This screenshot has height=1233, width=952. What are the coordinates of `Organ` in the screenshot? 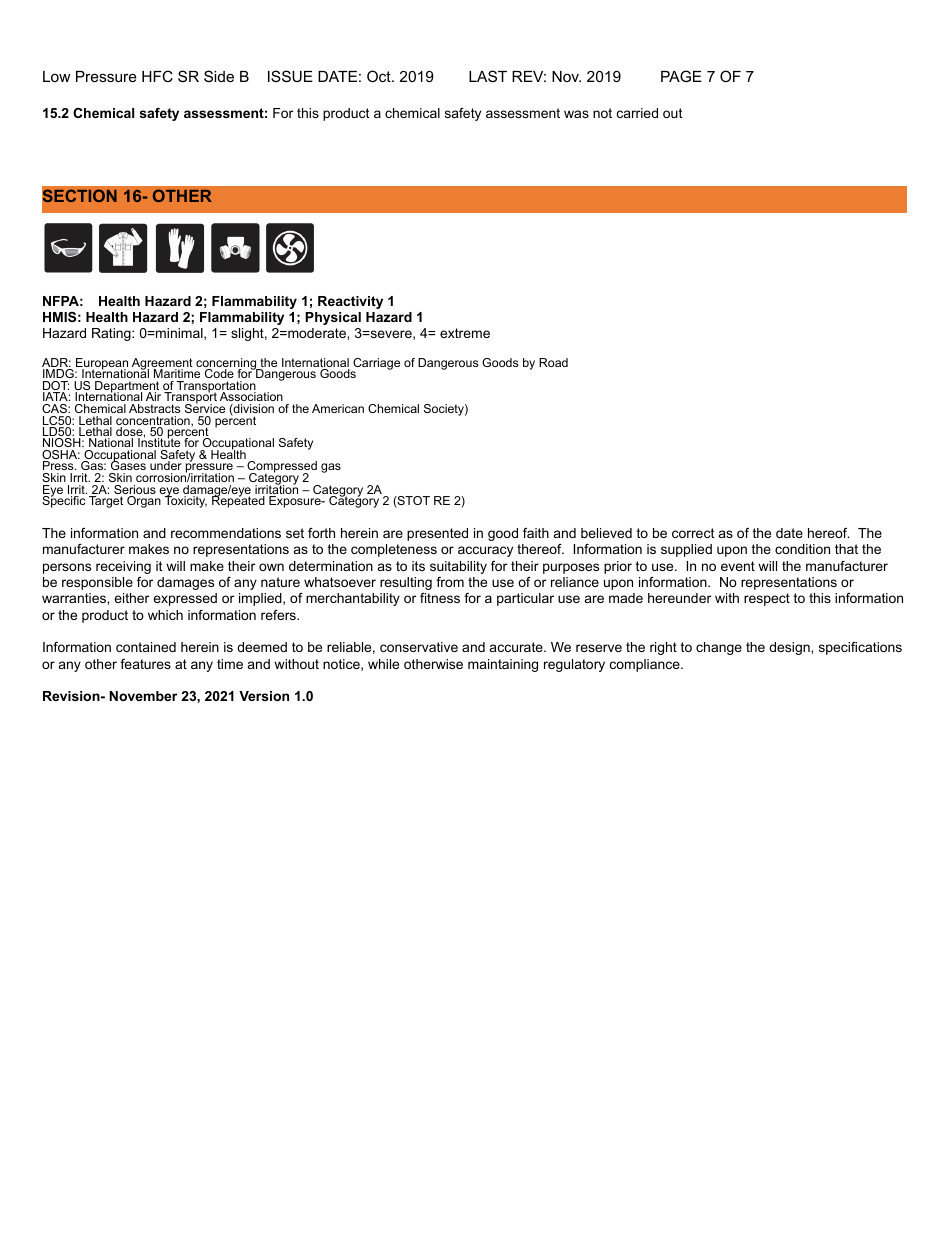 It's located at (144, 502).
